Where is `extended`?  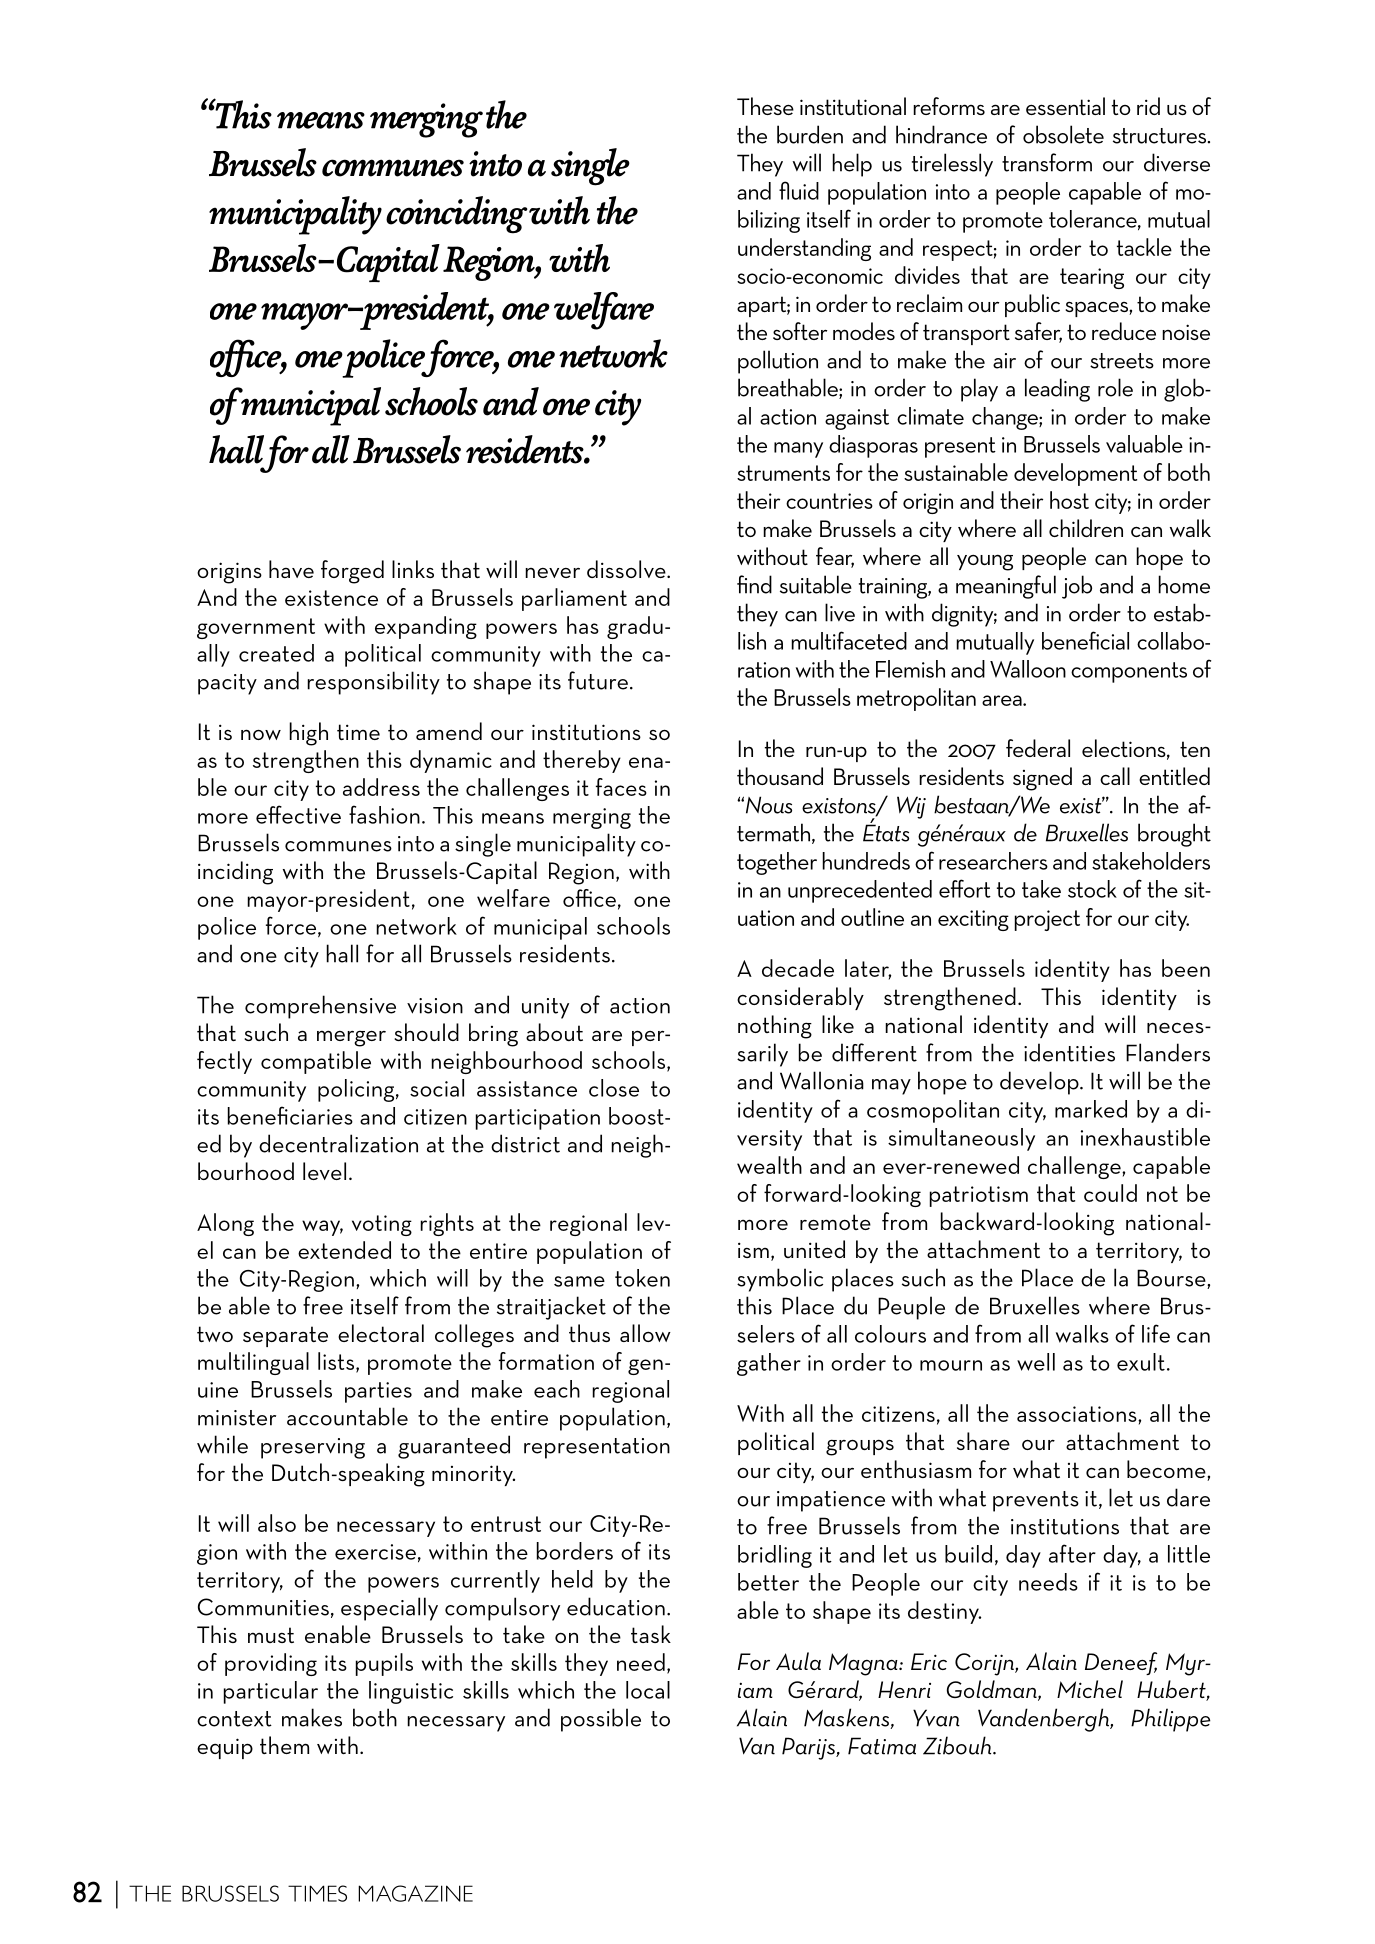 extended is located at coordinates (344, 1250).
